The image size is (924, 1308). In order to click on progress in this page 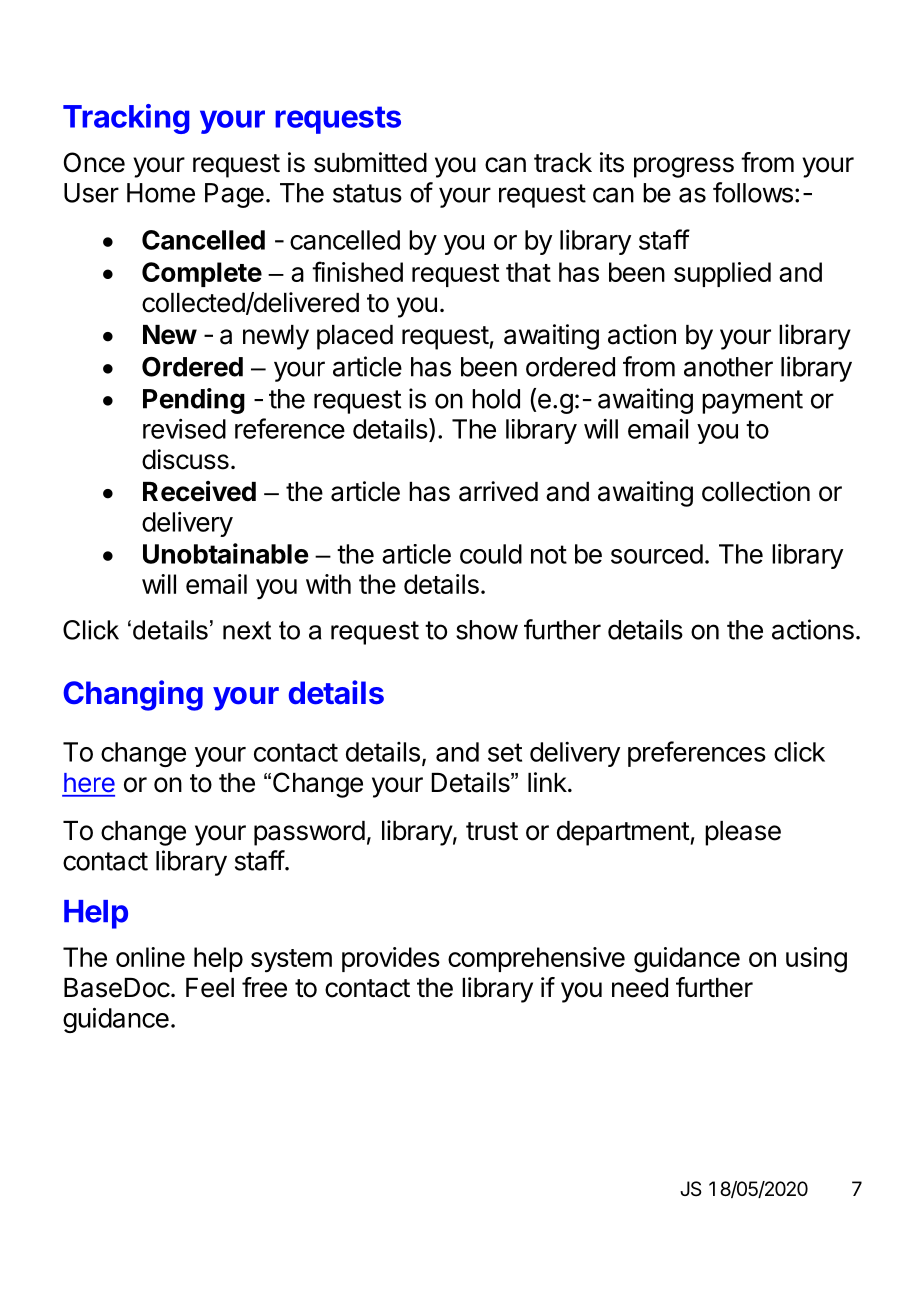, I will do `click(684, 167)`.
